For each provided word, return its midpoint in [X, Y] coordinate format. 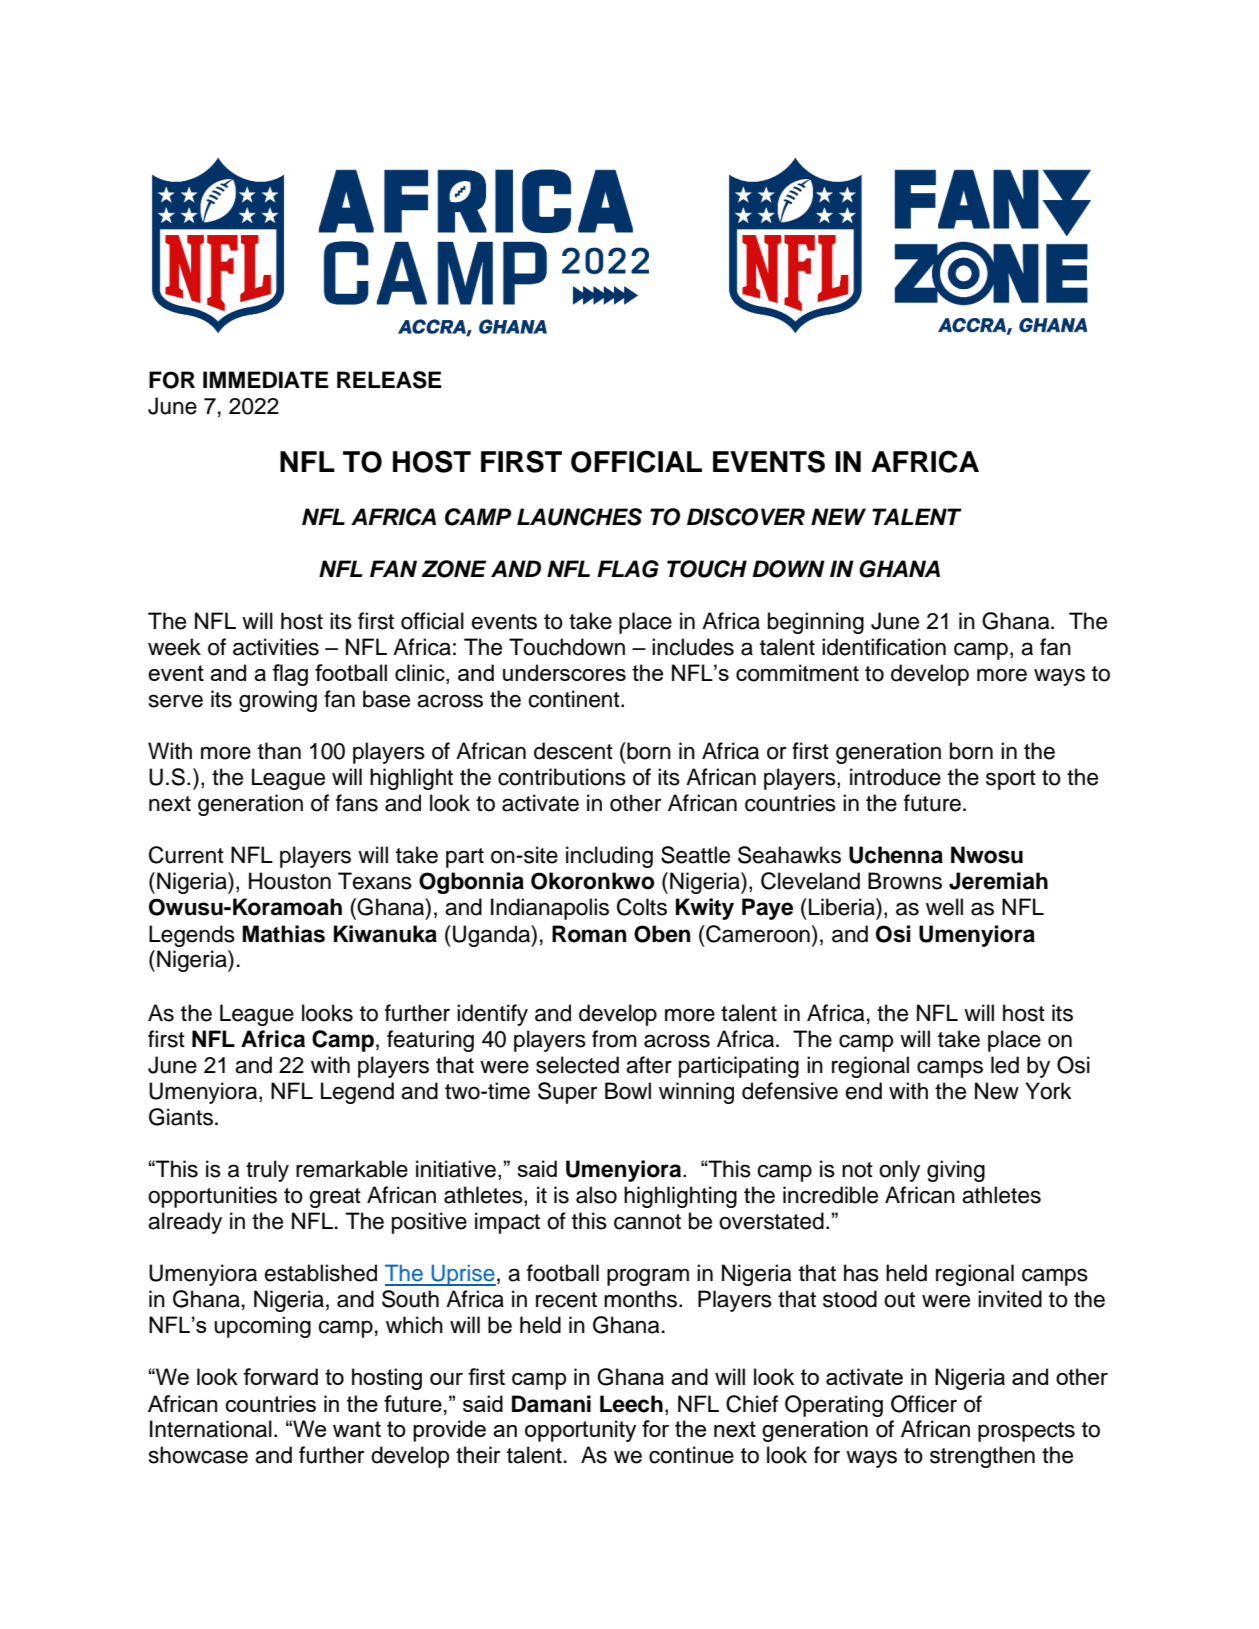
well [944, 907]
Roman [589, 934]
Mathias [283, 934]
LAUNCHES [579, 517]
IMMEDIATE [266, 379]
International [211, 1429]
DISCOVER [746, 517]
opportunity [580, 1431]
